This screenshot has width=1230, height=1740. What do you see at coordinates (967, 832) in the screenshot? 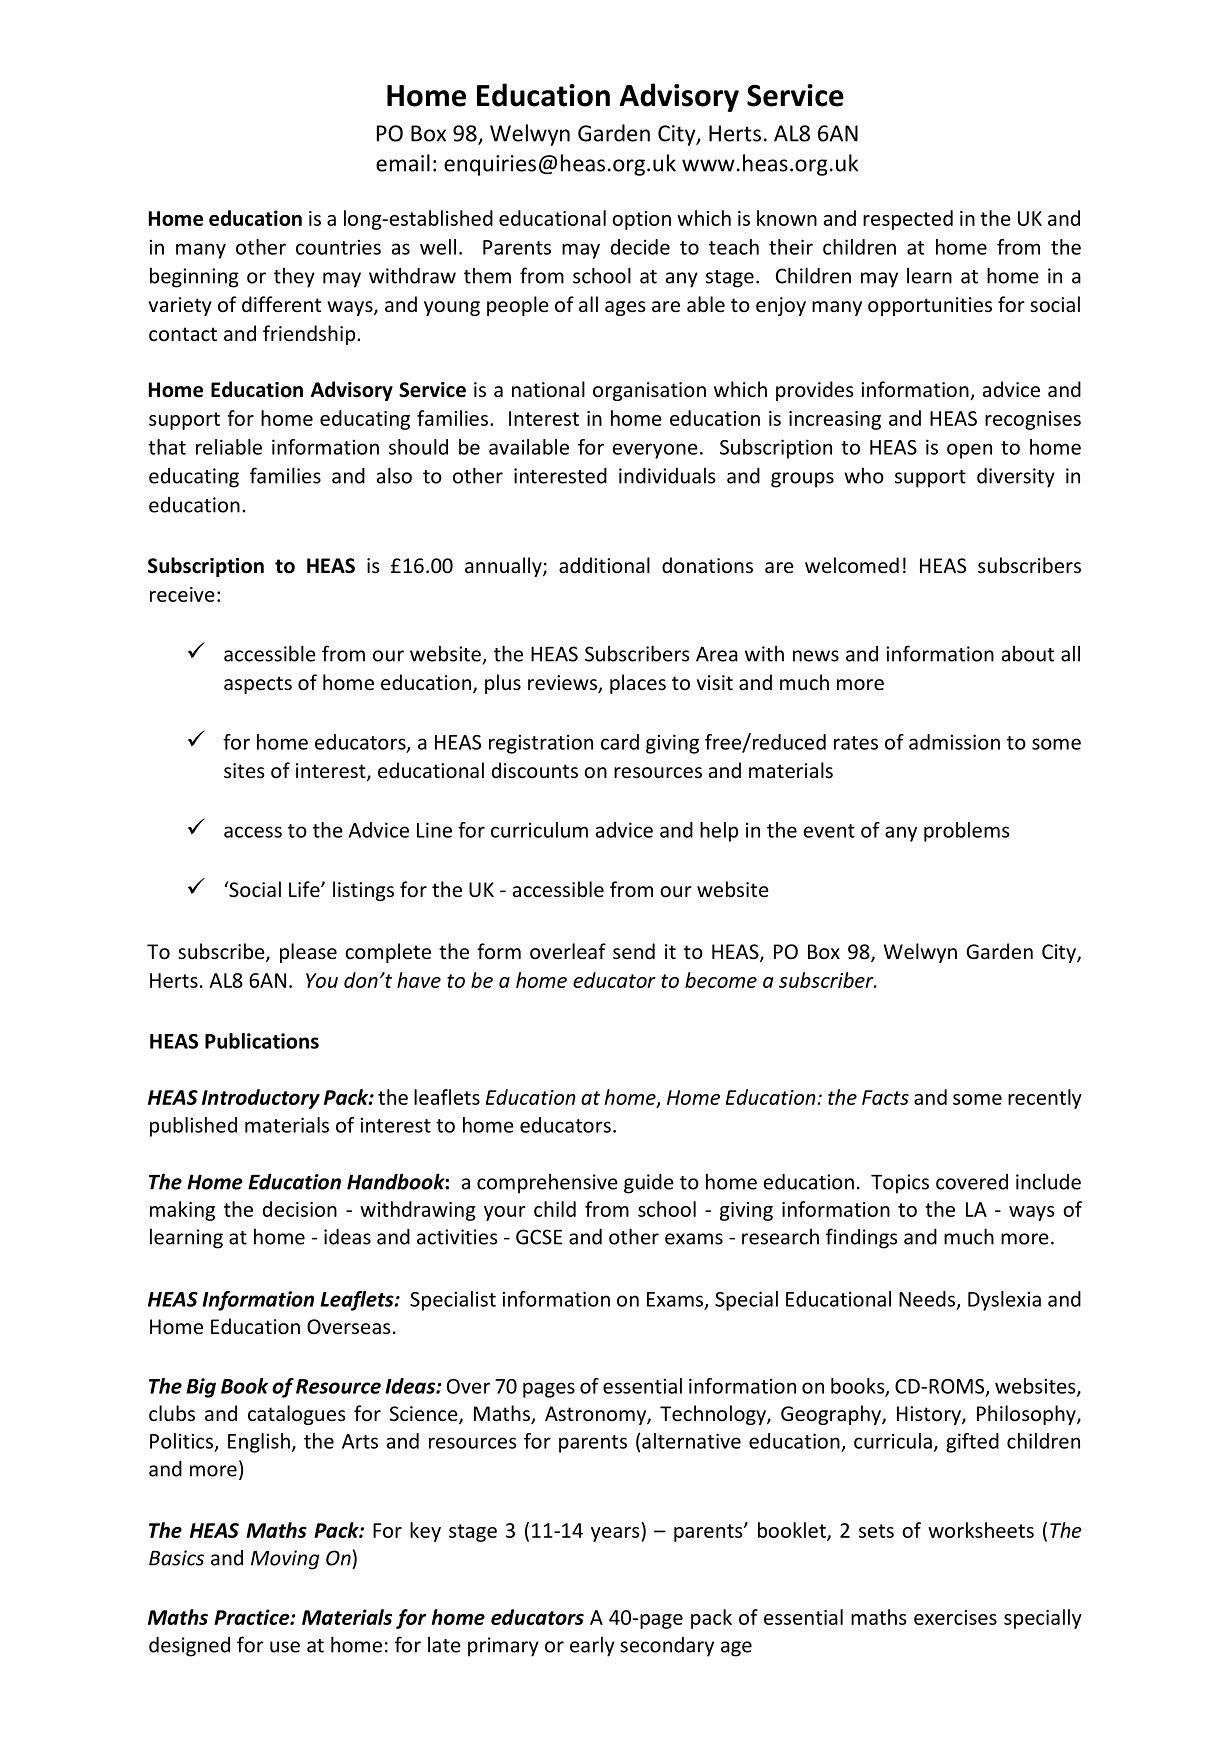
I see `problems` at bounding box center [967, 832].
